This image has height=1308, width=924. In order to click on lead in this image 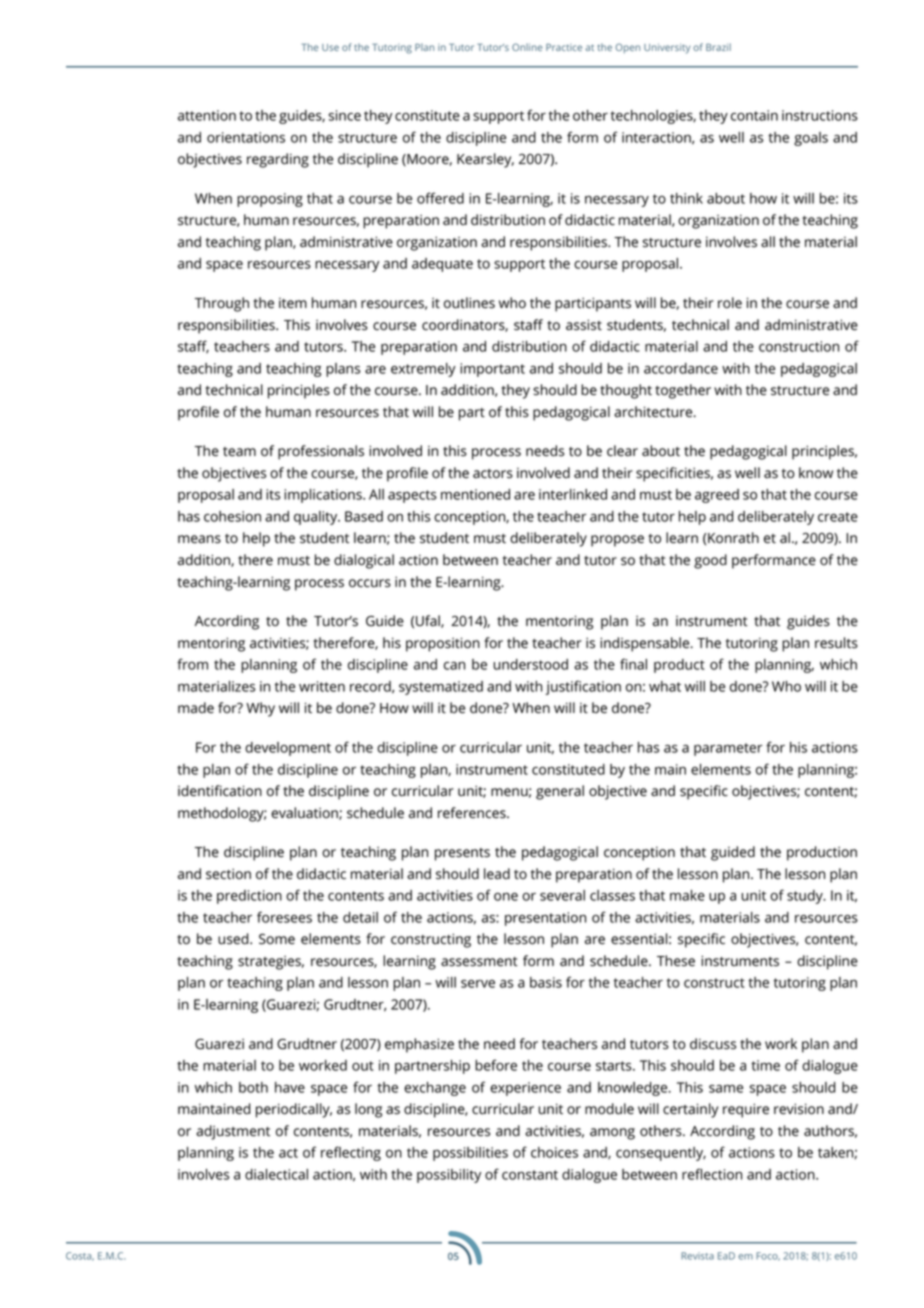, I will do `click(497, 874)`.
